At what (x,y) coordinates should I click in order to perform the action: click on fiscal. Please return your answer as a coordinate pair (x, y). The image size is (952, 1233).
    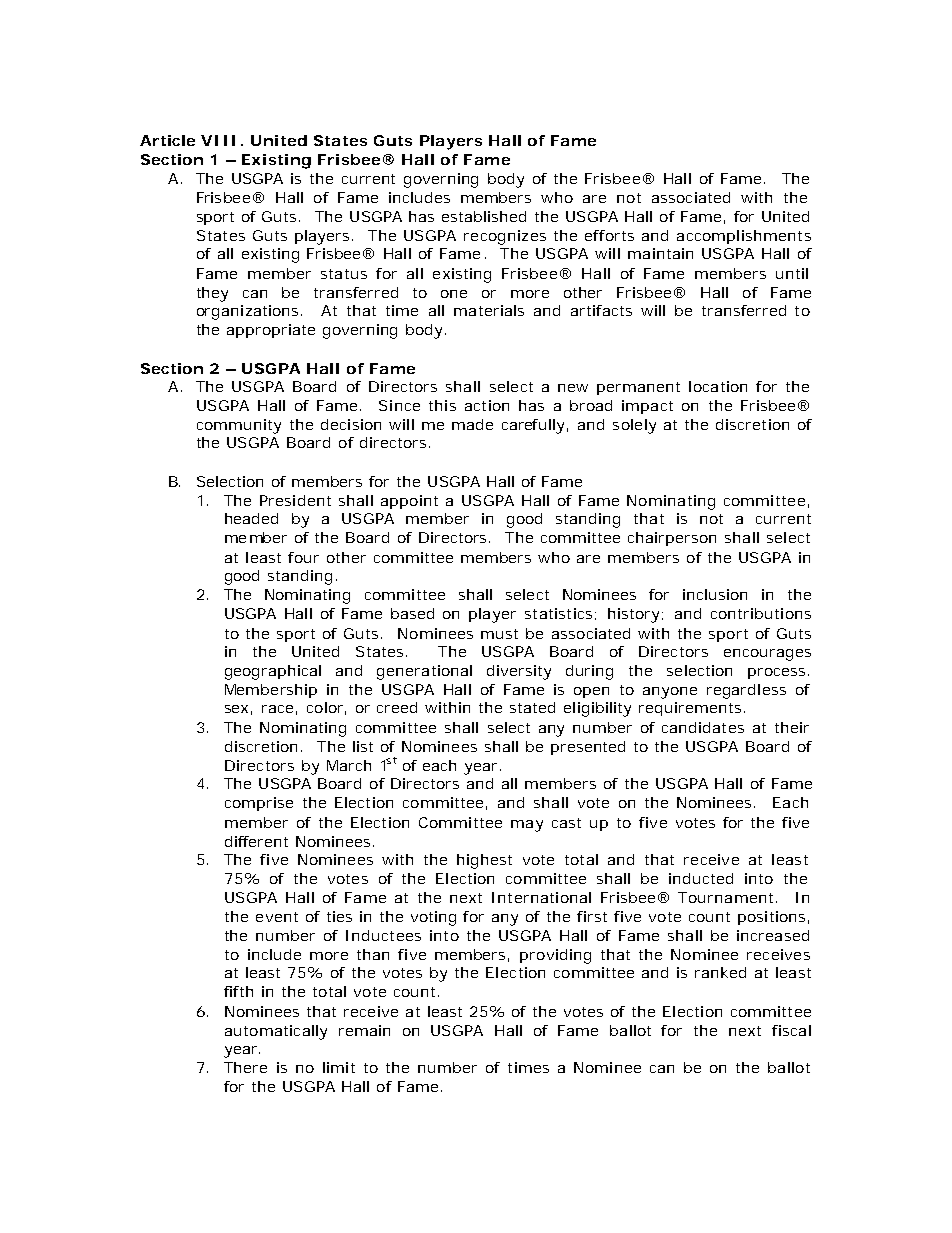
    Looking at the image, I should click on (791, 1030).
